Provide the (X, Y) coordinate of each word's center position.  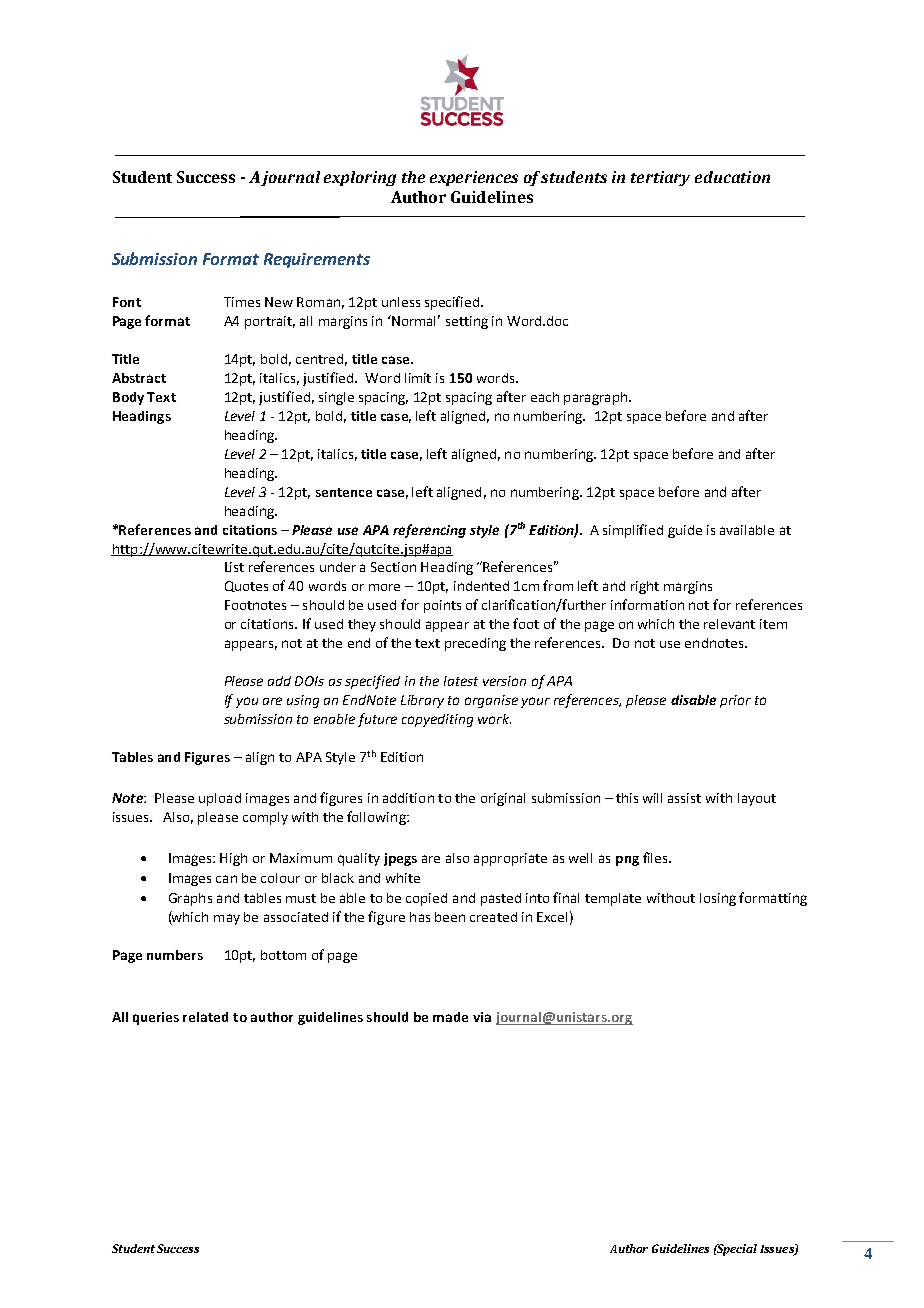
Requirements (317, 260)
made (450, 1017)
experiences (474, 178)
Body (128, 398)
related (205, 1017)
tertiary (660, 178)
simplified (633, 531)
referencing (429, 531)
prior (735, 701)
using (303, 701)
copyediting (437, 720)
